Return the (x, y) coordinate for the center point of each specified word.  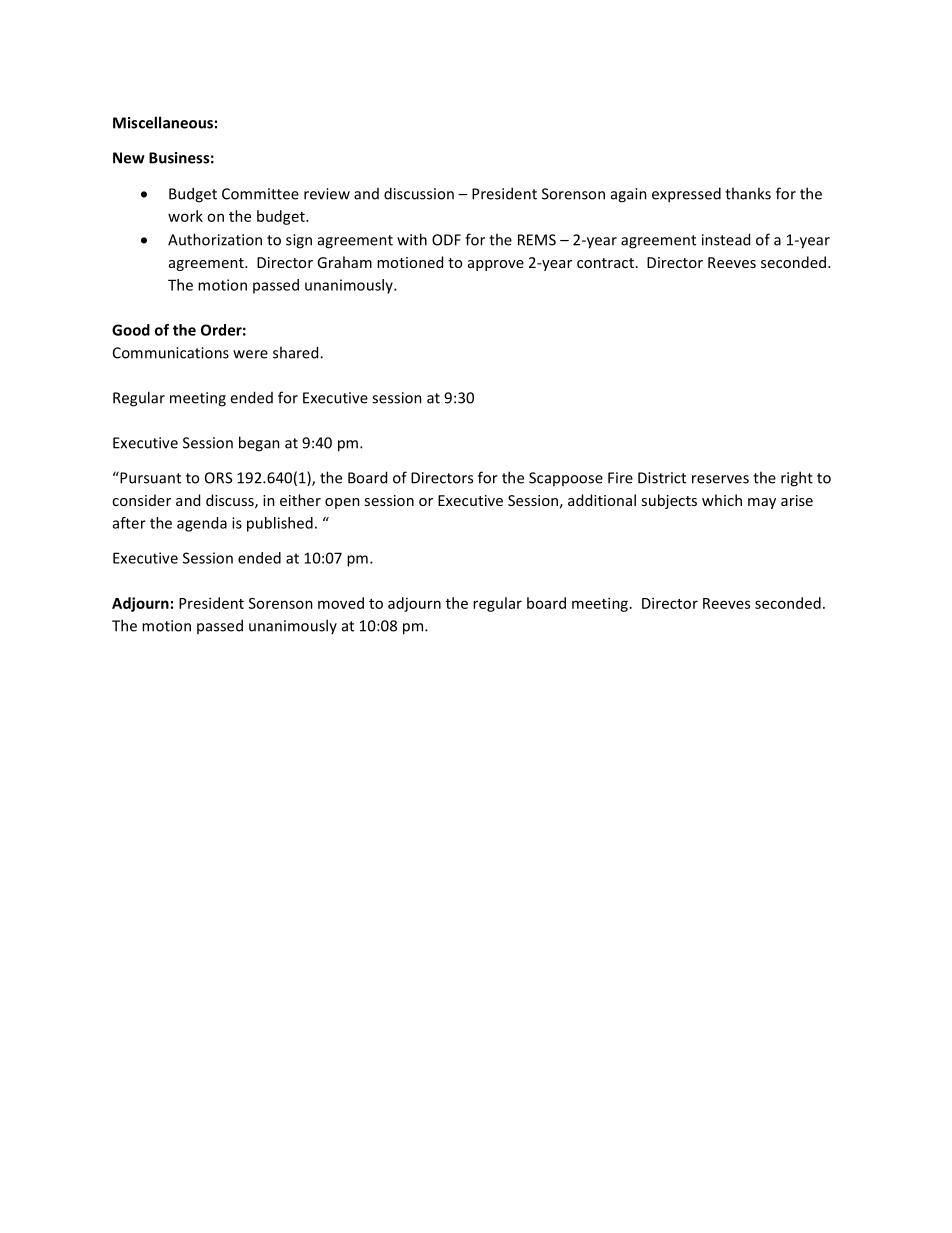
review (327, 194)
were (250, 354)
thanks (748, 193)
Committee (260, 194)
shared (297, 352)
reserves (720, 479)
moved (341, 603)
